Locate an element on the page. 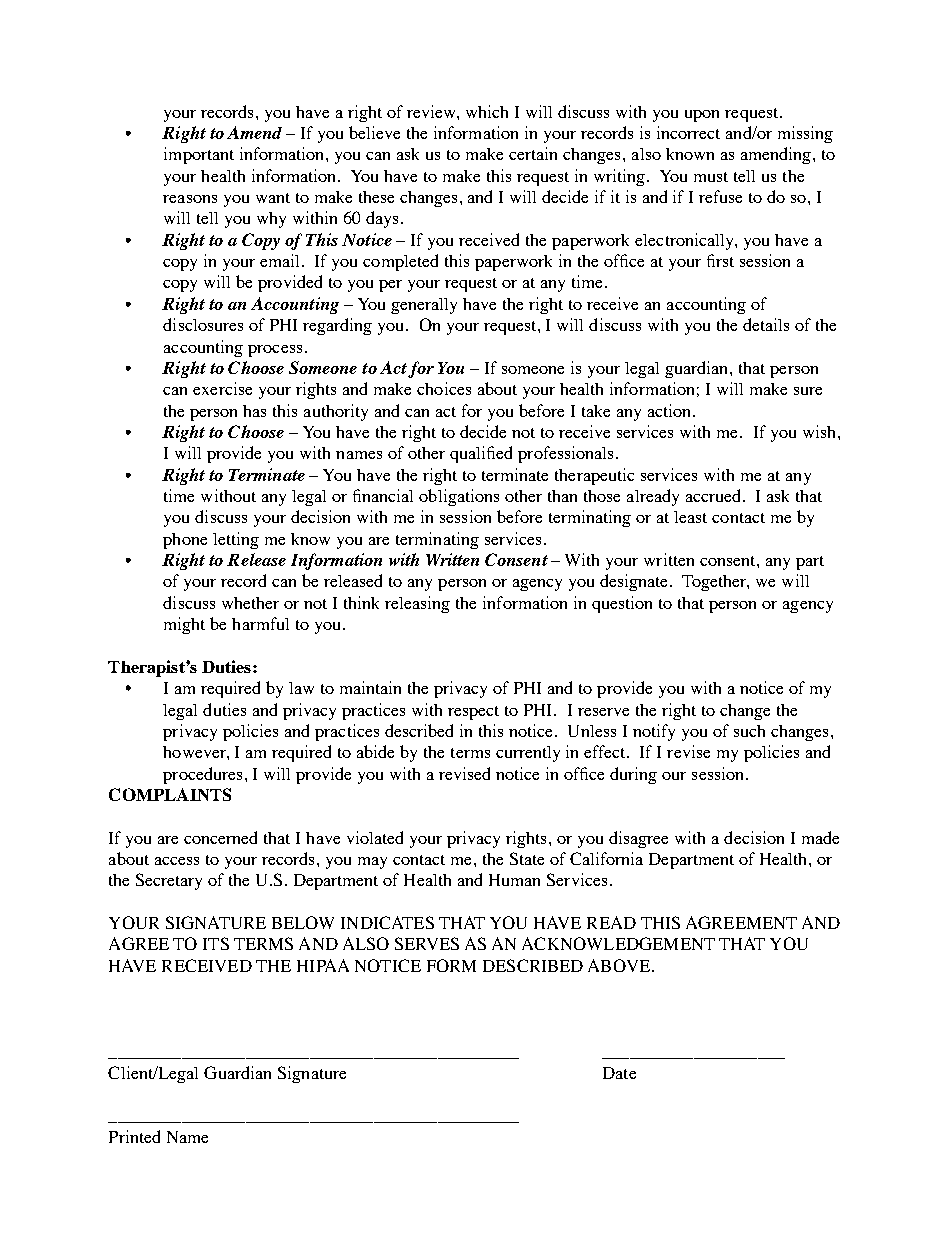 Image resolution: width=952 pixels, height=1233 pixels. Date is located at coordinates (619, 1073).
